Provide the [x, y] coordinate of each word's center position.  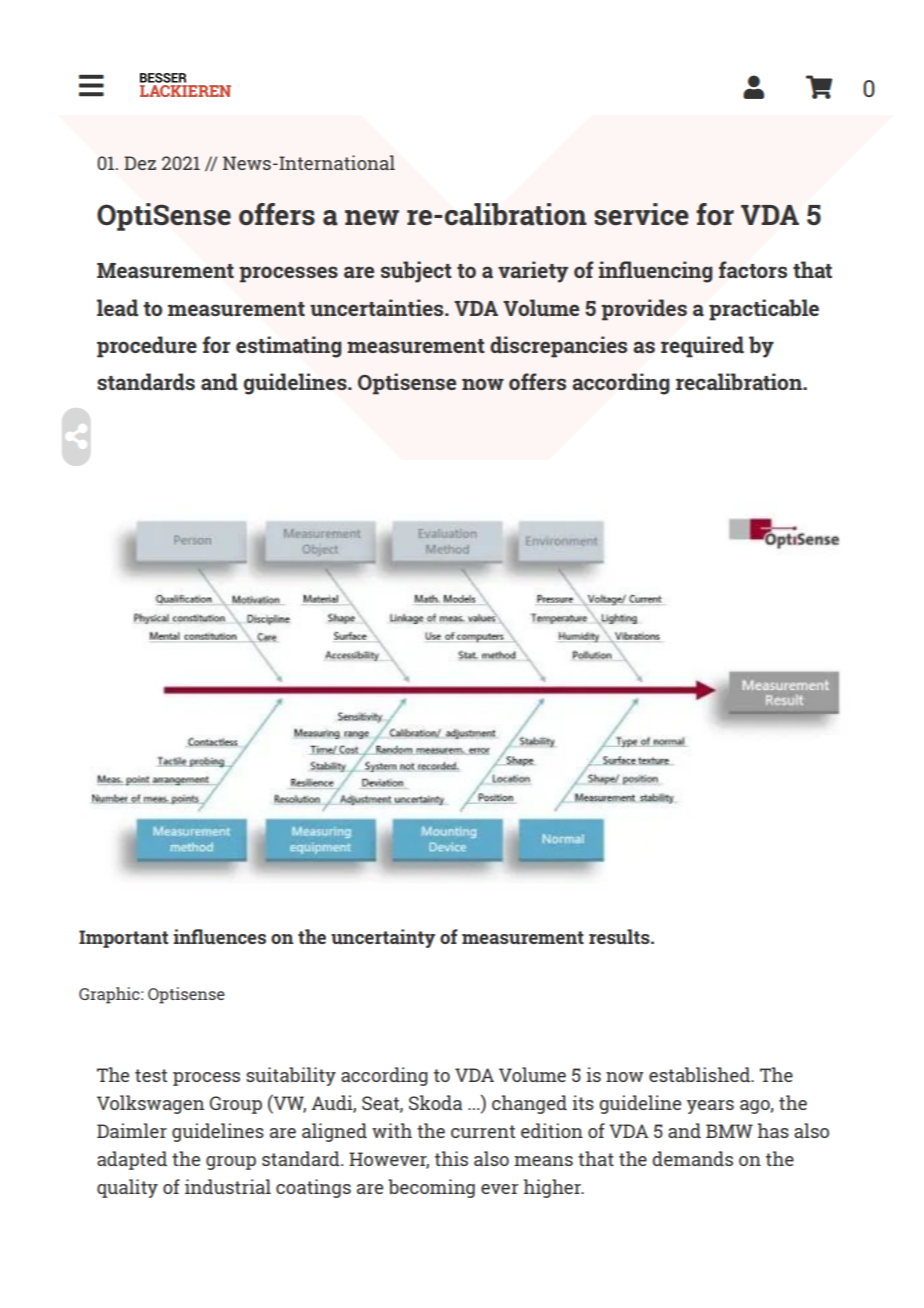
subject [416, 272]
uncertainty [383, 938]
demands [692, 1158]
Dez [140, 163]
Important [123, 939]
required [702, 347]
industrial [228, 1186]
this [451, 1158]
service [641, 214]
